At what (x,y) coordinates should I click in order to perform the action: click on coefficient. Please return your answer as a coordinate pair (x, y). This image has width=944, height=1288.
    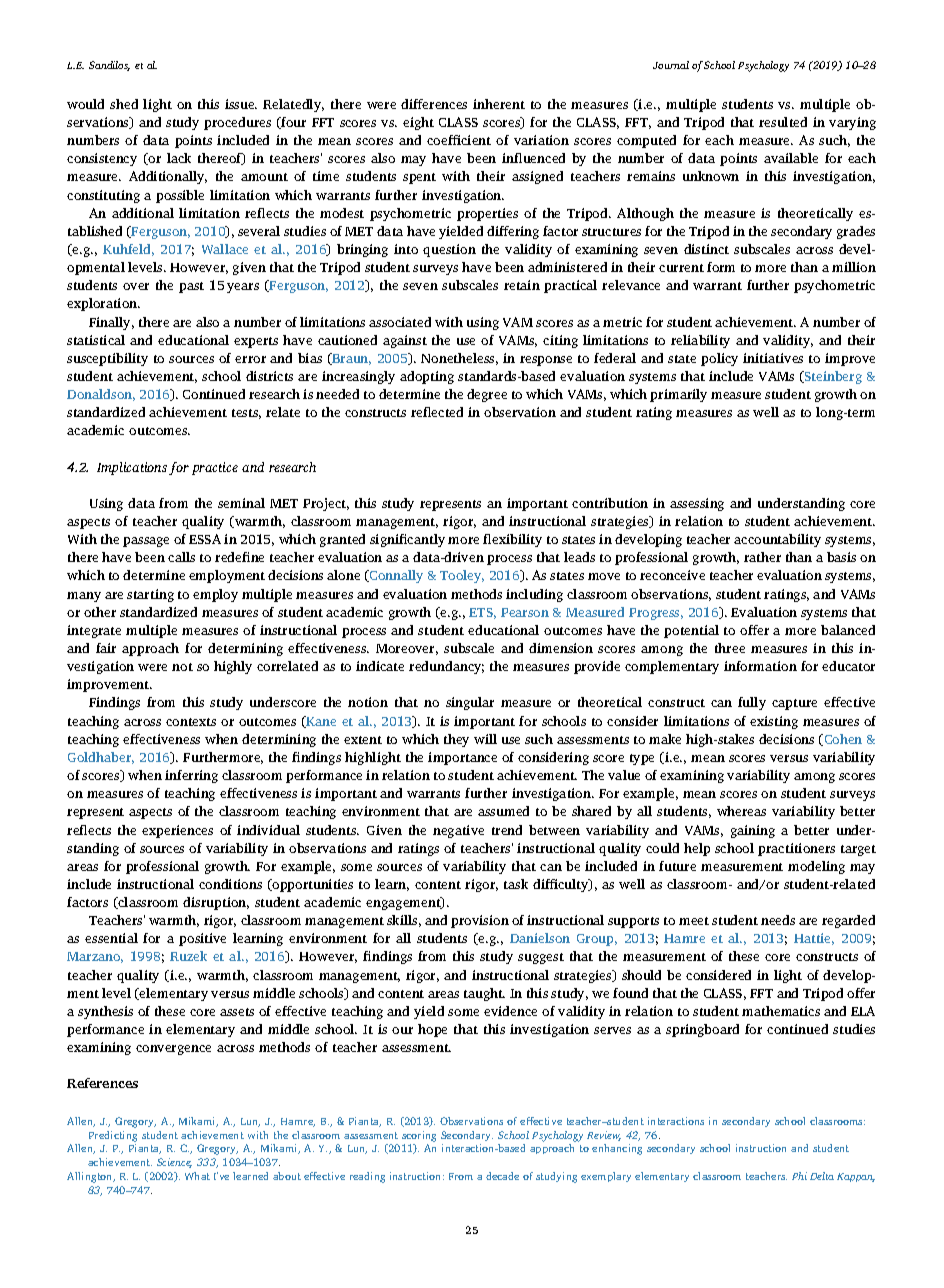
    Looking at the image, I should click on (459, 140).
